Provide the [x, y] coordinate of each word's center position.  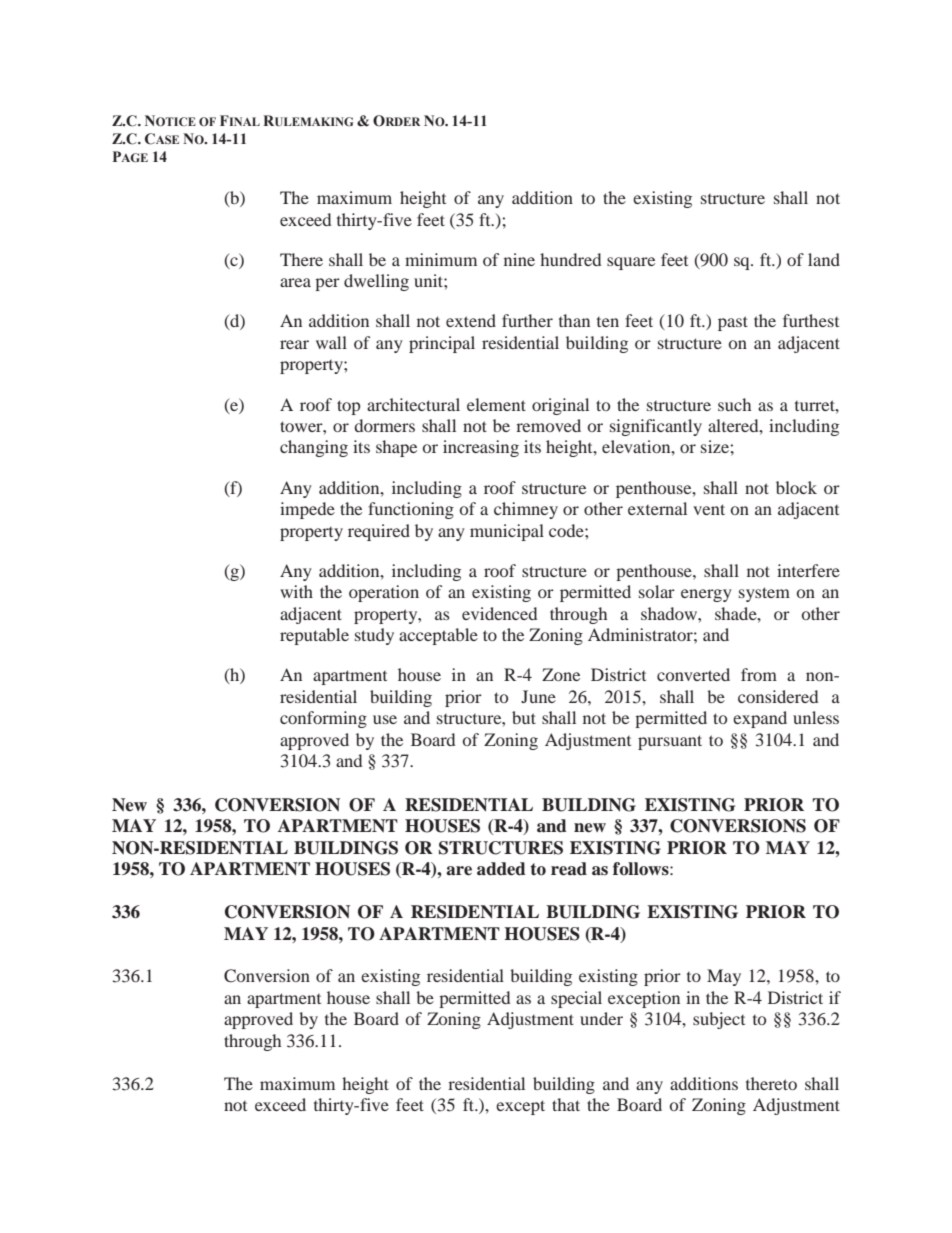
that [566, 1104]
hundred [570, 259]
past [733, 323]
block [796, 487]
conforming [323, 719]
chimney [526, 510]
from [759, 674]
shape [396, 448]
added [501, 869]
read [569, 869]
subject [719, 1020]
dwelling [376, 282]
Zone [561, 674]
